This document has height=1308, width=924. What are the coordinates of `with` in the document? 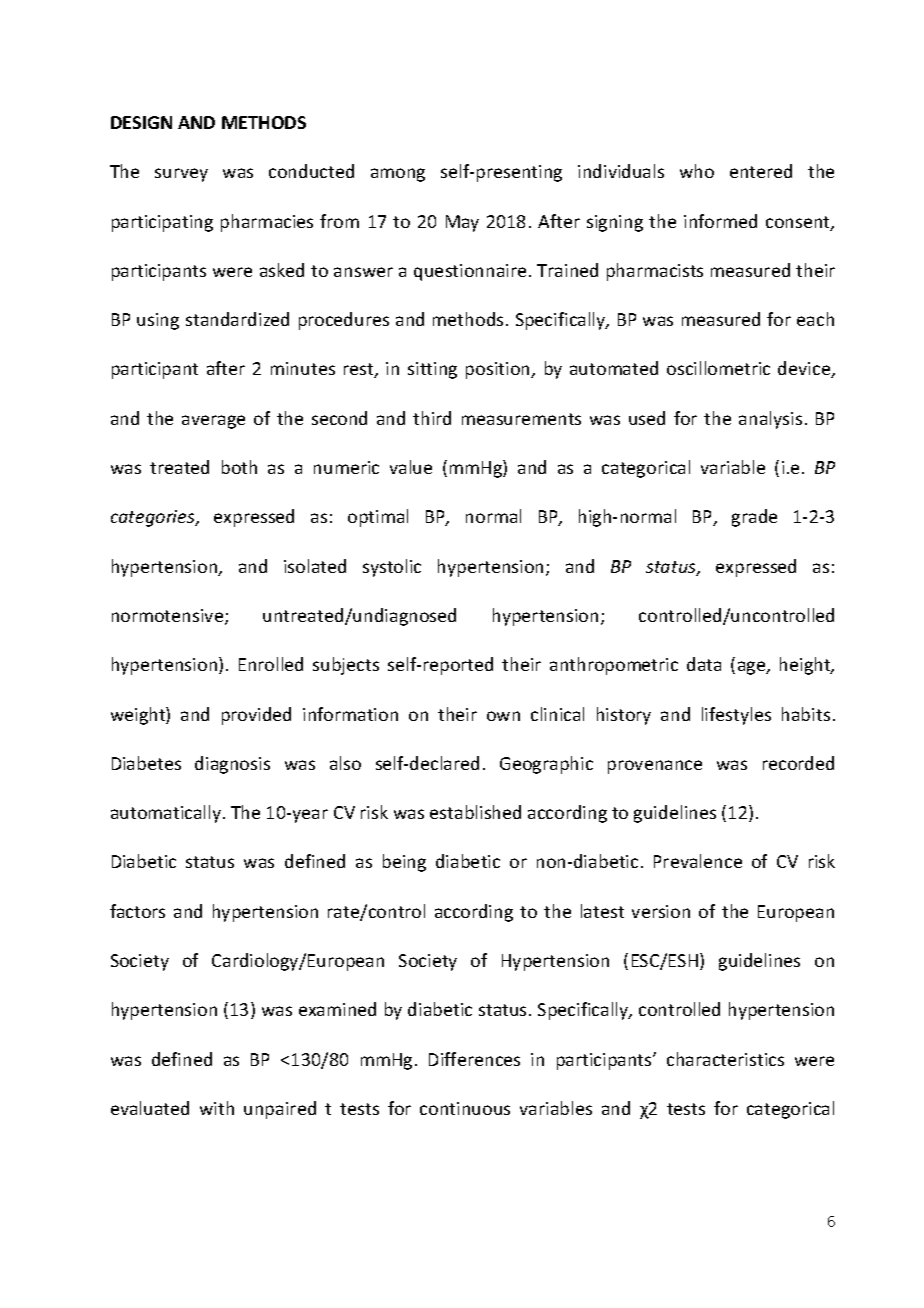 It's located at (217, 1108).
